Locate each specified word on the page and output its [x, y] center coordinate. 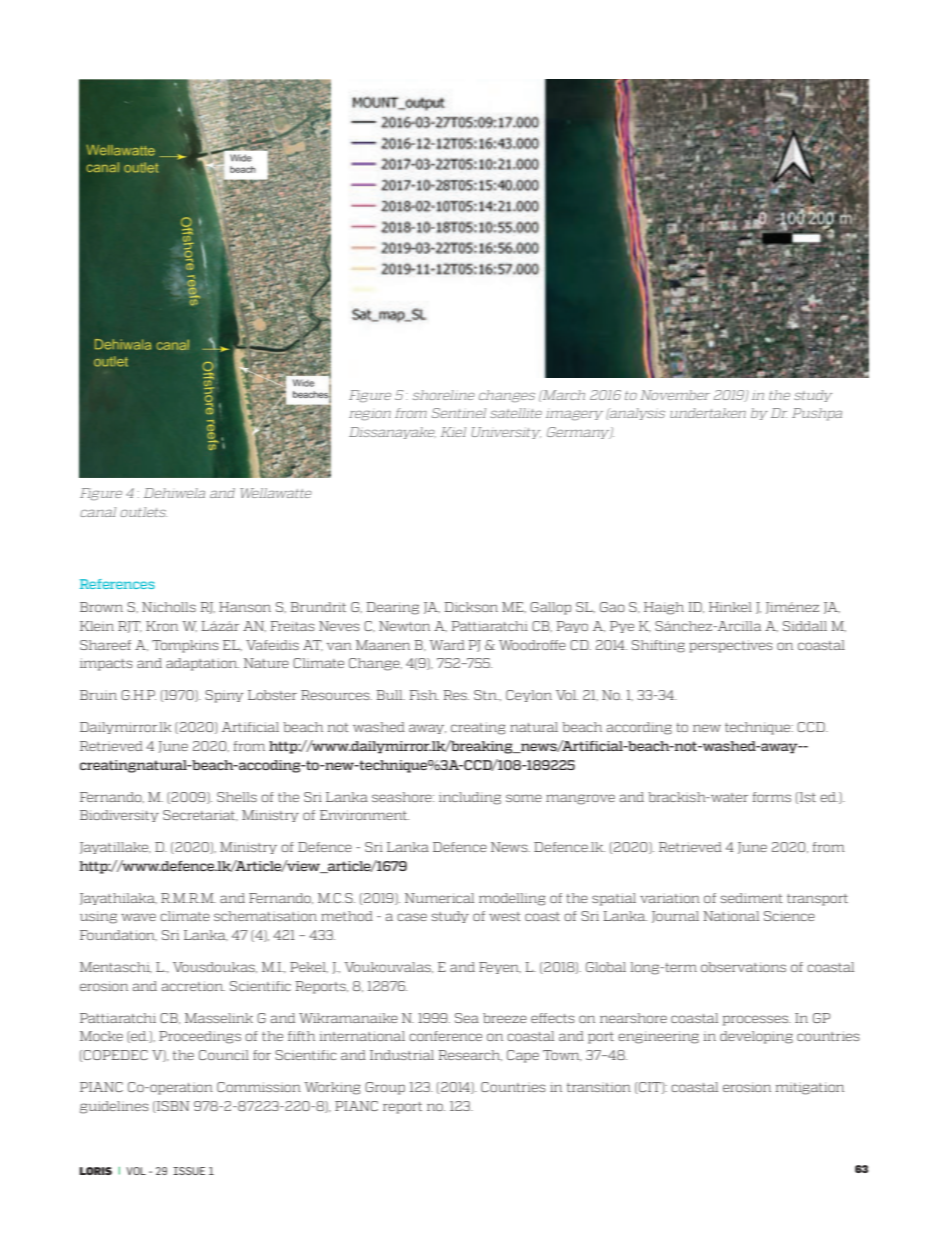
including [470, 798]
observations [743, 967]
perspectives [731, 646]
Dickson [471, 607]
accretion [193, 986]
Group [385, 1088]
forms [772, 797]
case [412, 917]
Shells [237, 797]
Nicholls [169, 607]
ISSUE [189, 1171]
